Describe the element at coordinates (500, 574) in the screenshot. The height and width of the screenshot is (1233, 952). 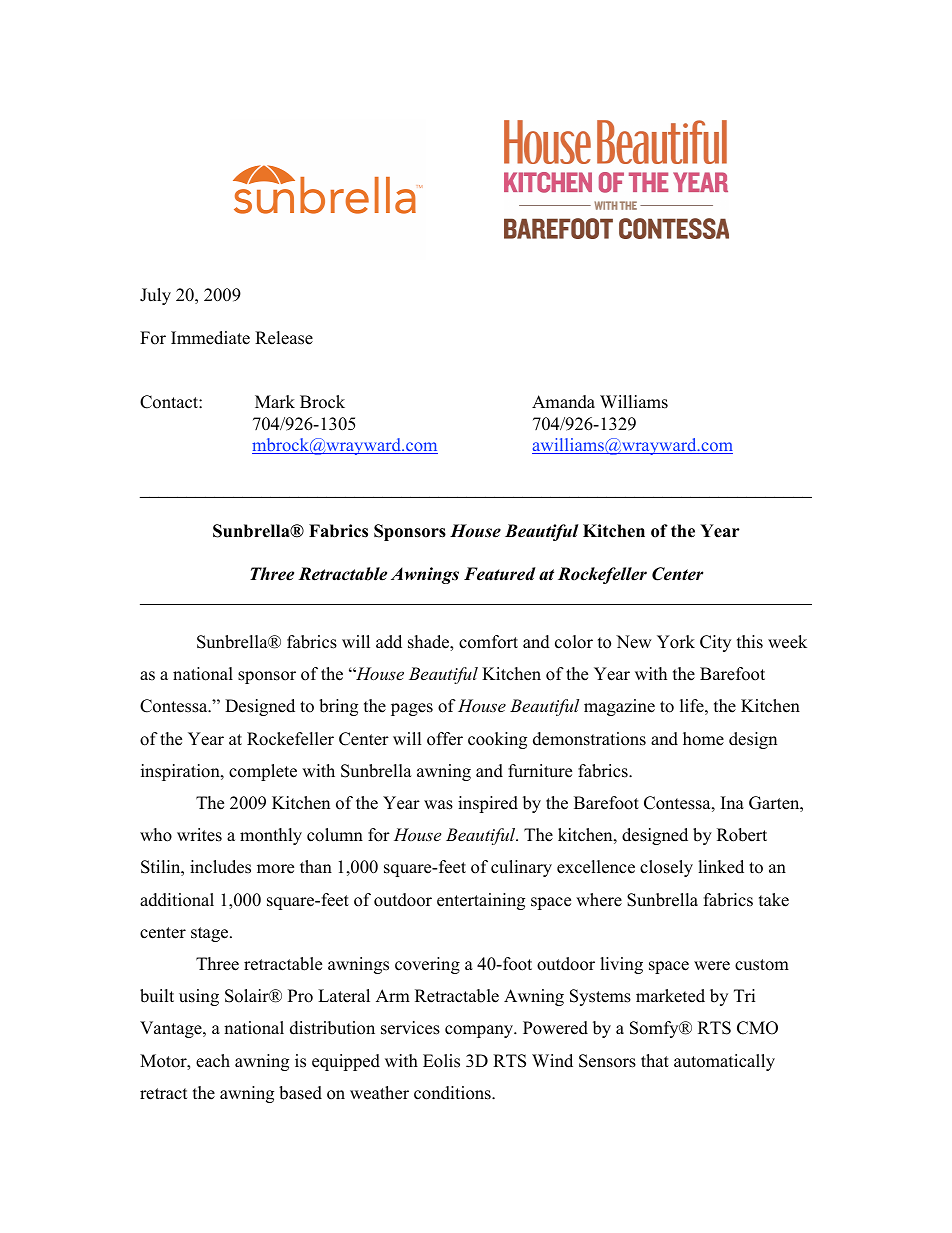
I see `Featured` at that location.
